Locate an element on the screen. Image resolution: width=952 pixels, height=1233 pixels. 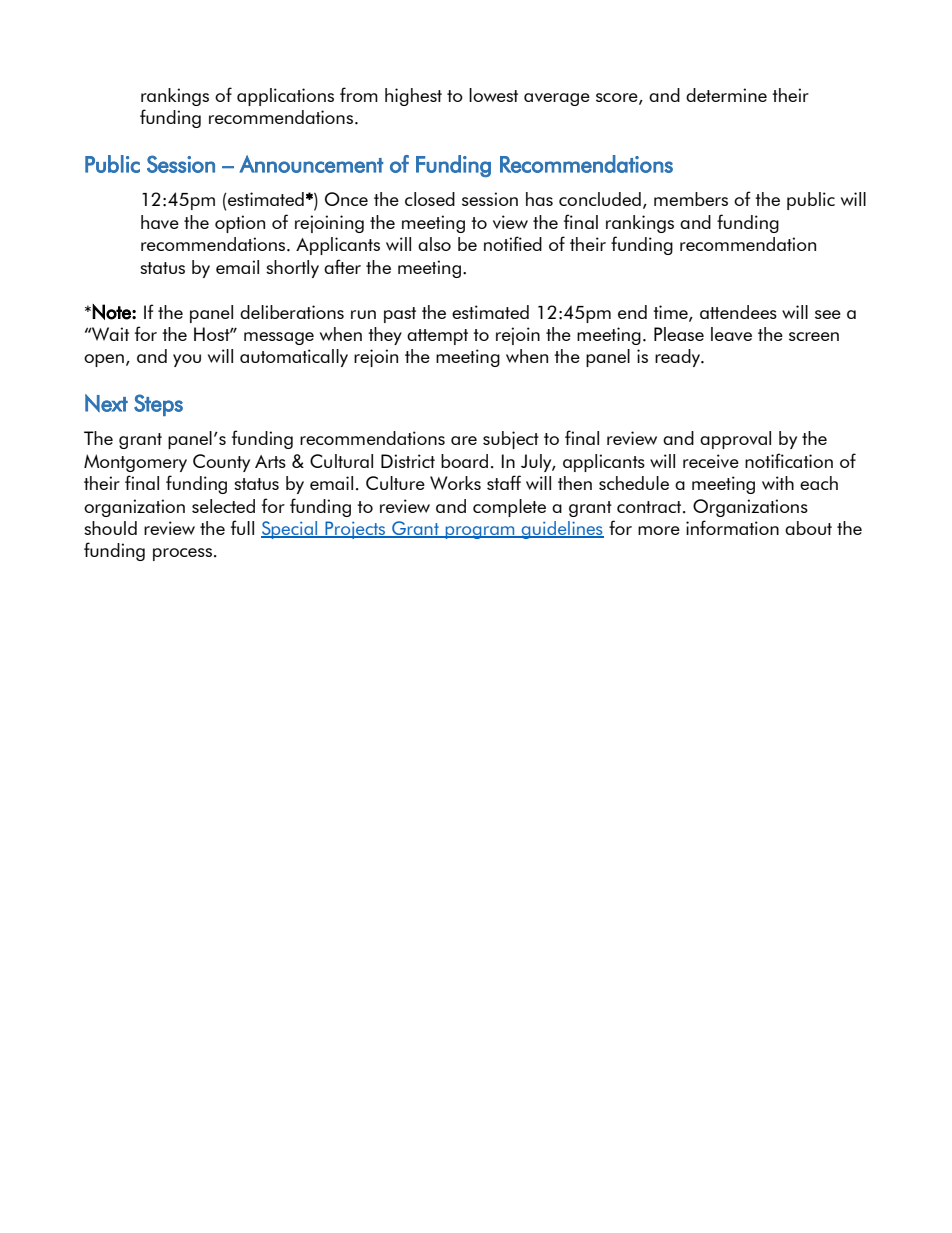
attempt is located at coordinates (437, 337).
